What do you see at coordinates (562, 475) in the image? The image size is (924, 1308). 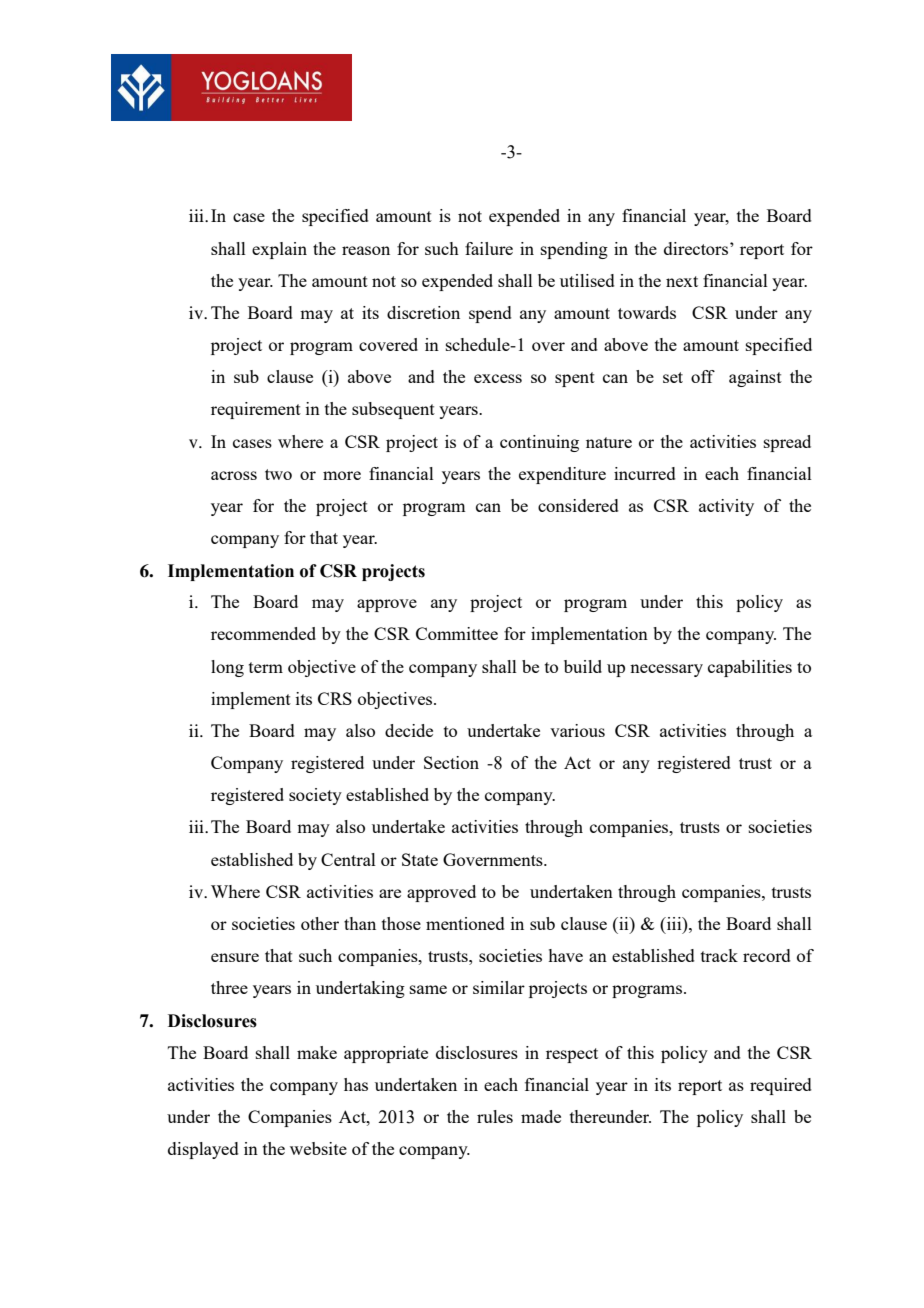 I see `expenditure` at bounding box center [562, 475].
